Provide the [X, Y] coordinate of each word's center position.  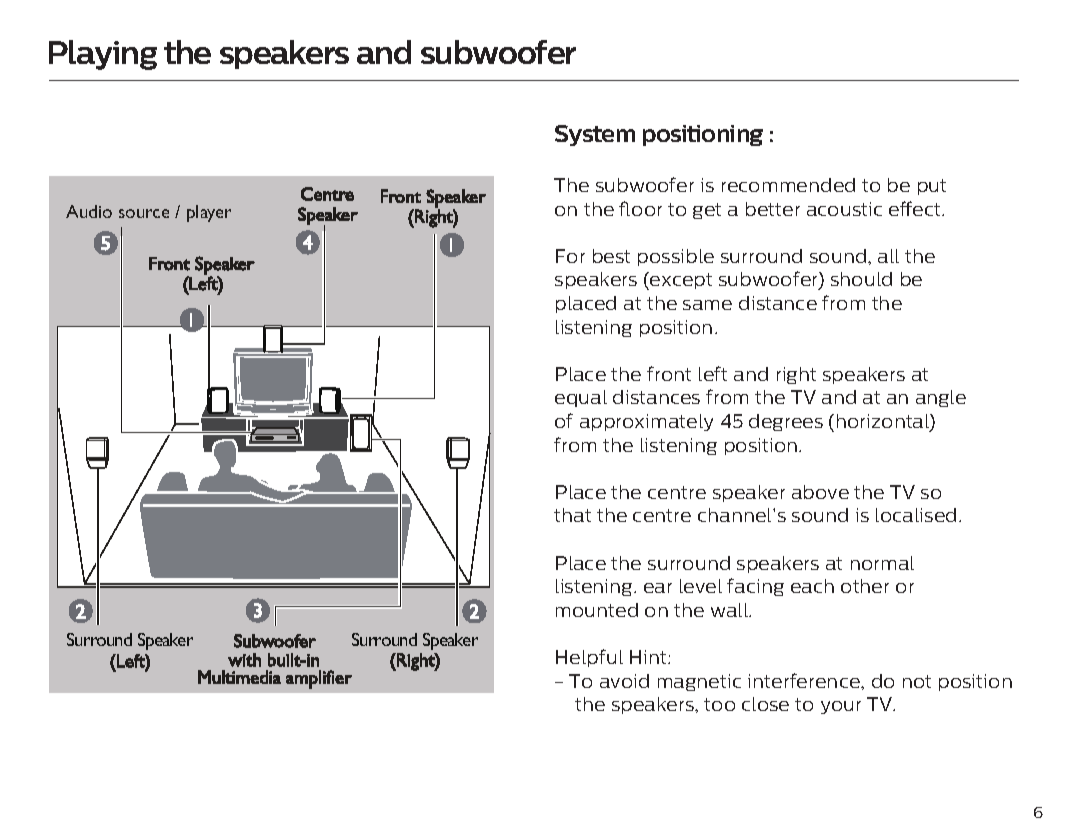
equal [581, 398]
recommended [788, 185]
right [796, 375]
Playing [103, 55]
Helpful [589, 658]
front [669, 373]
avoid [624, 681]
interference [805, 680]
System [595, 135]
